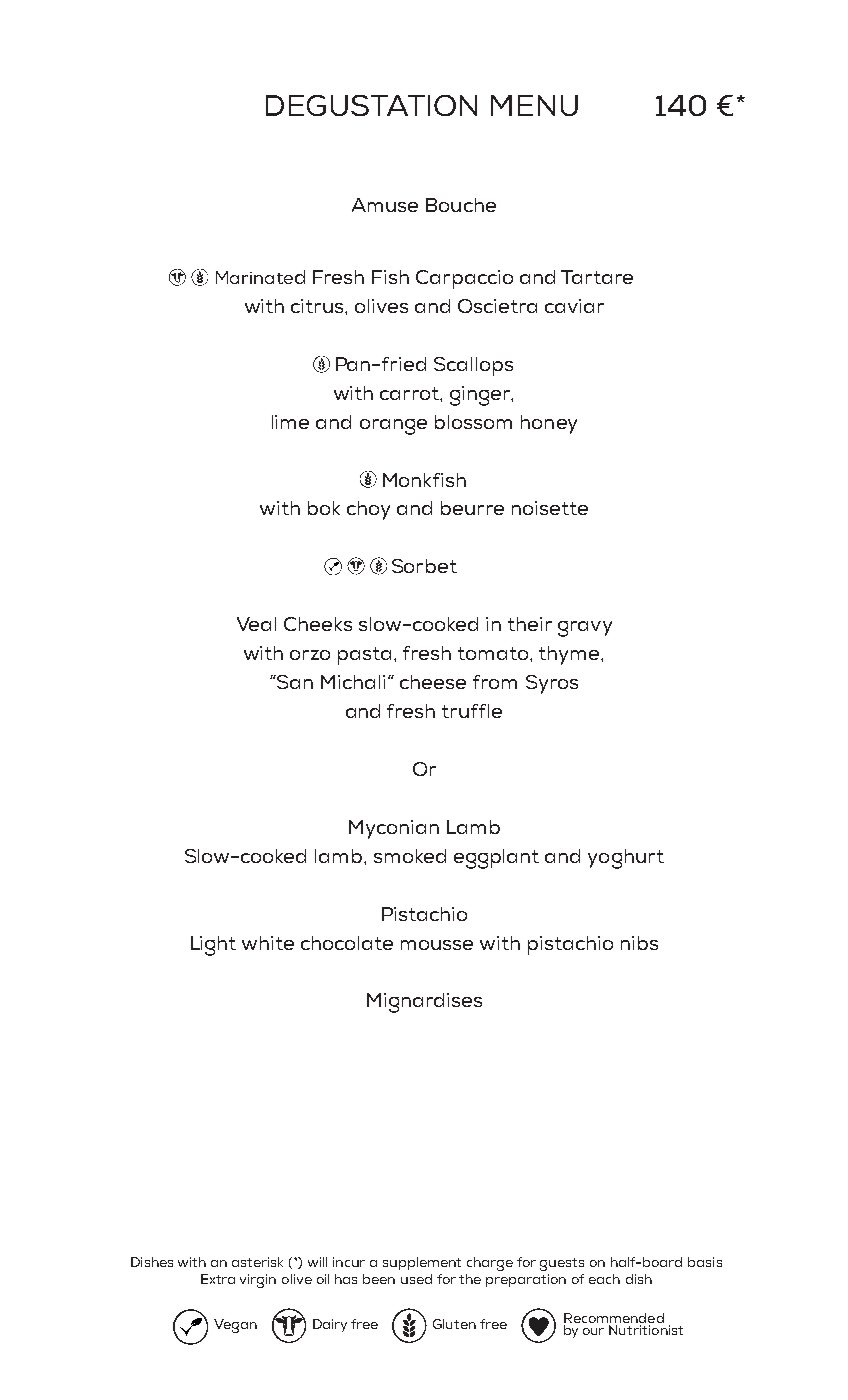 The image size is (848, 1400). What do you see at coordinates (597, 277) in the page?
I see `Tartare` at bounding box center [597, 277].
